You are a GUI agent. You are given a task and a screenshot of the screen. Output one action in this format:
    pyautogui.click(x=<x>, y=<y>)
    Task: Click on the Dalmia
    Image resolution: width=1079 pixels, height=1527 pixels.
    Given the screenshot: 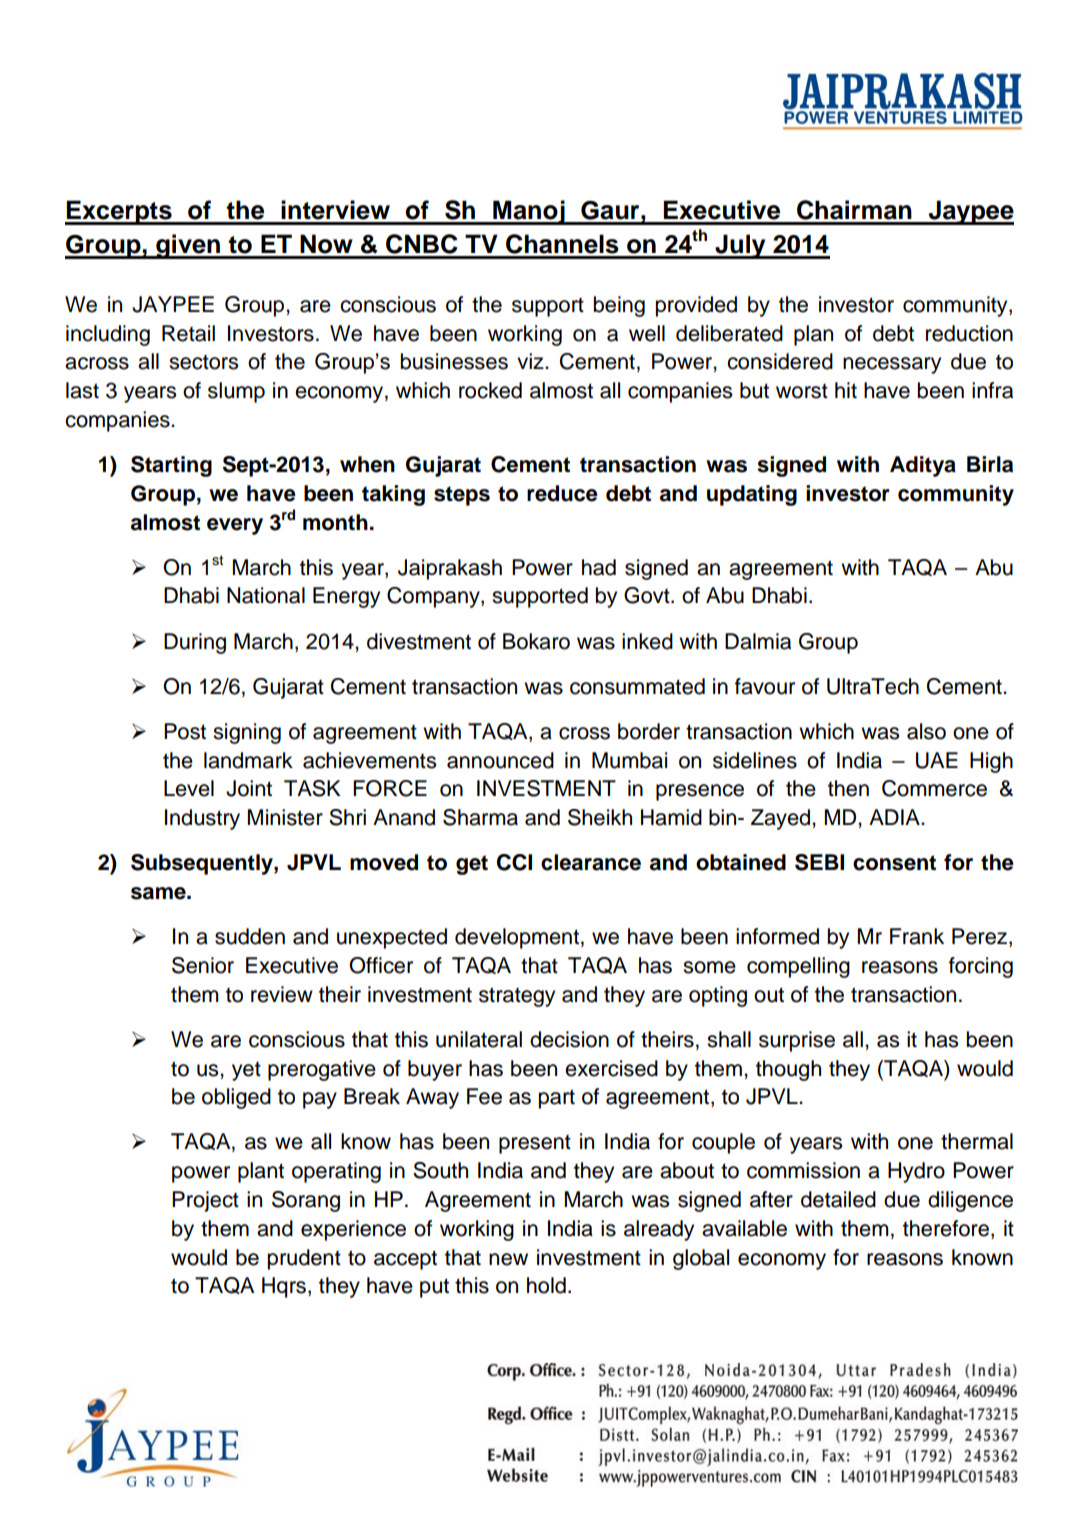 What is the action you would take?
    pyautogui.click(x=758, y=641)
